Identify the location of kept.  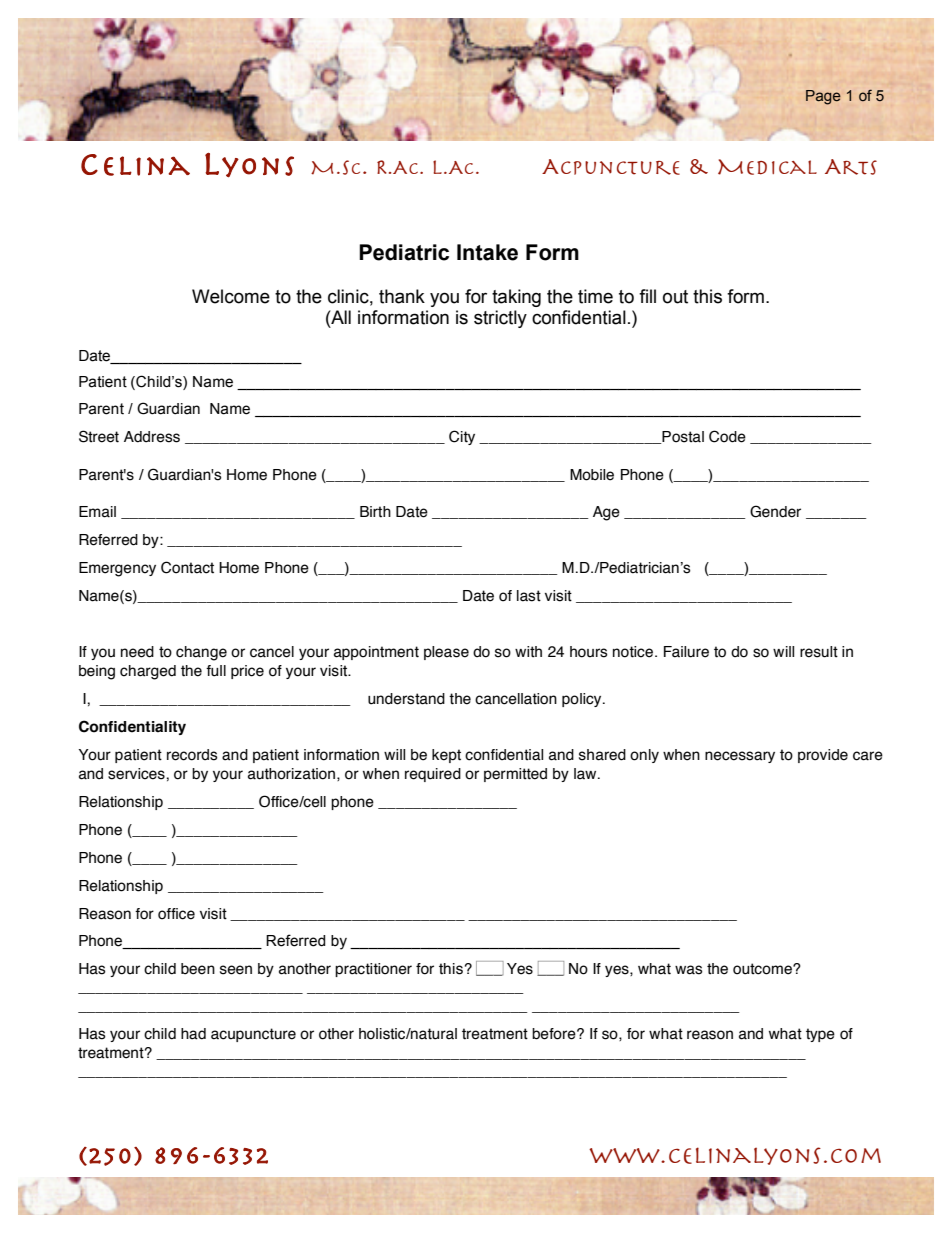
(446, 756).
